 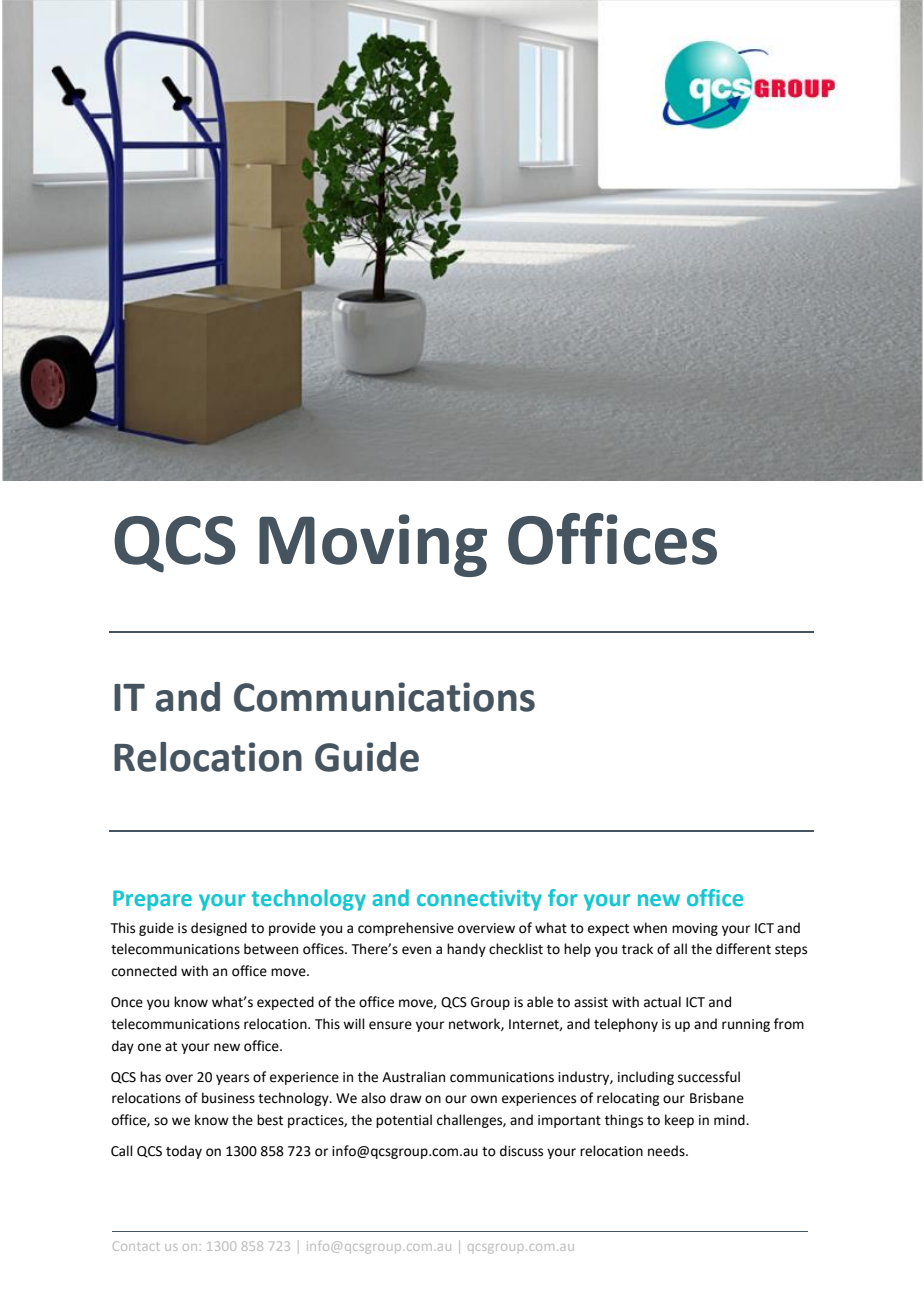 I want to click on Australian, so click(x=413, y=1077).
